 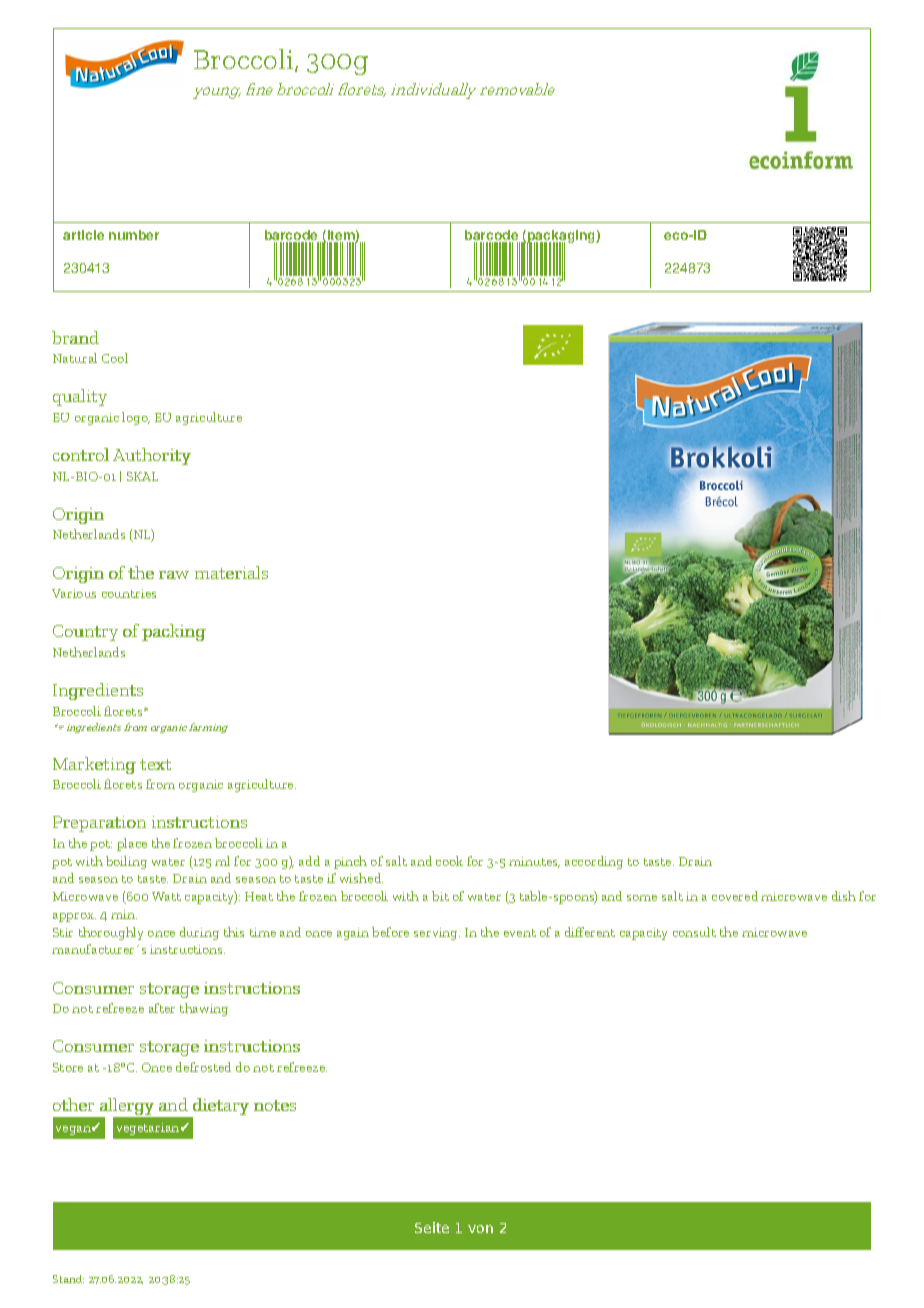 What do you see at coordinates (449, 861) in the page?
I see `cook` at bounding box center [449, 861].
